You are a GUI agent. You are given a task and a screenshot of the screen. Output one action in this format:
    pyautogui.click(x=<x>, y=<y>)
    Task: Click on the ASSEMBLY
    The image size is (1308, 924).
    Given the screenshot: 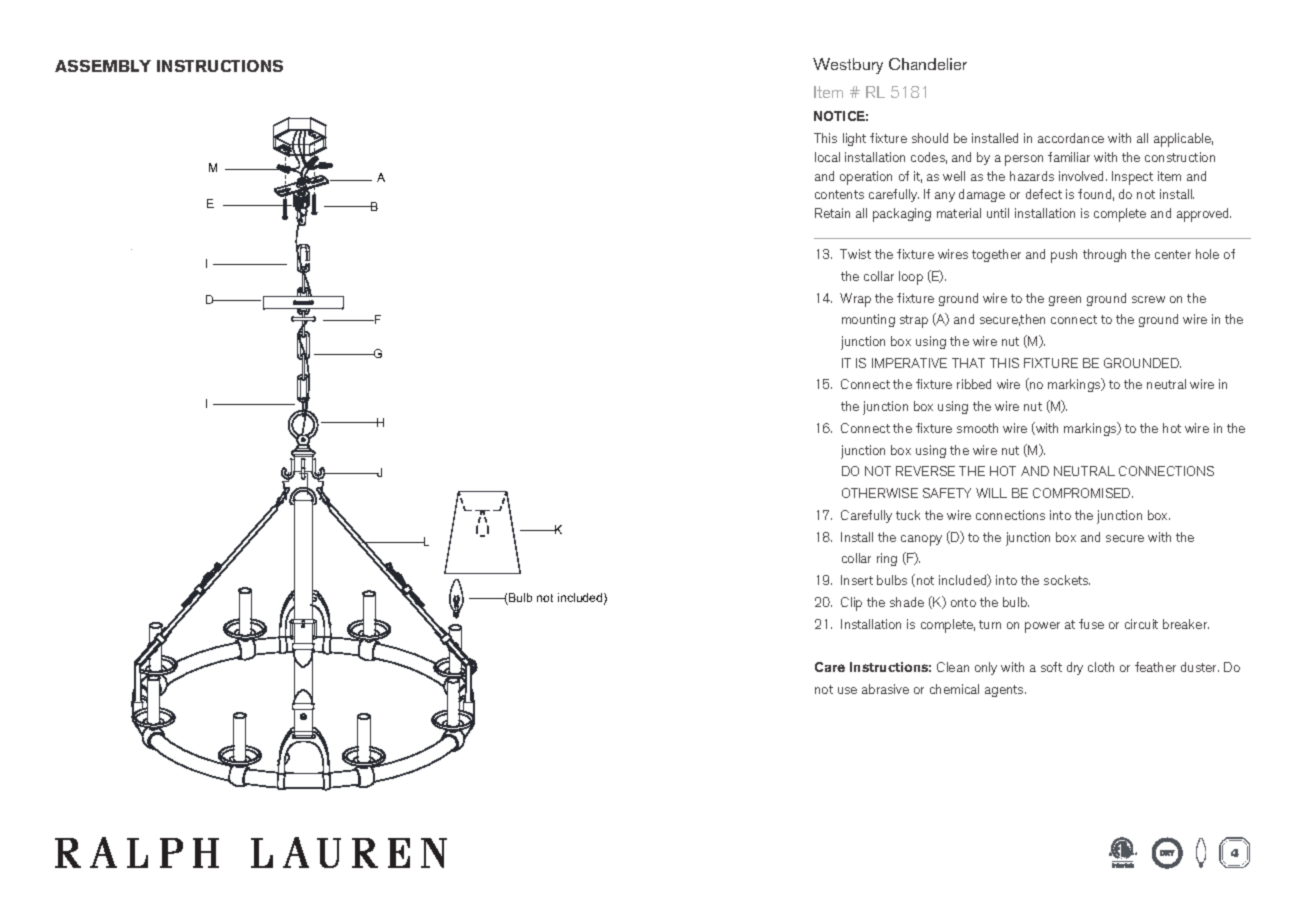 What is the action you would take?
    pyautogui.click(x=103, y=66)
